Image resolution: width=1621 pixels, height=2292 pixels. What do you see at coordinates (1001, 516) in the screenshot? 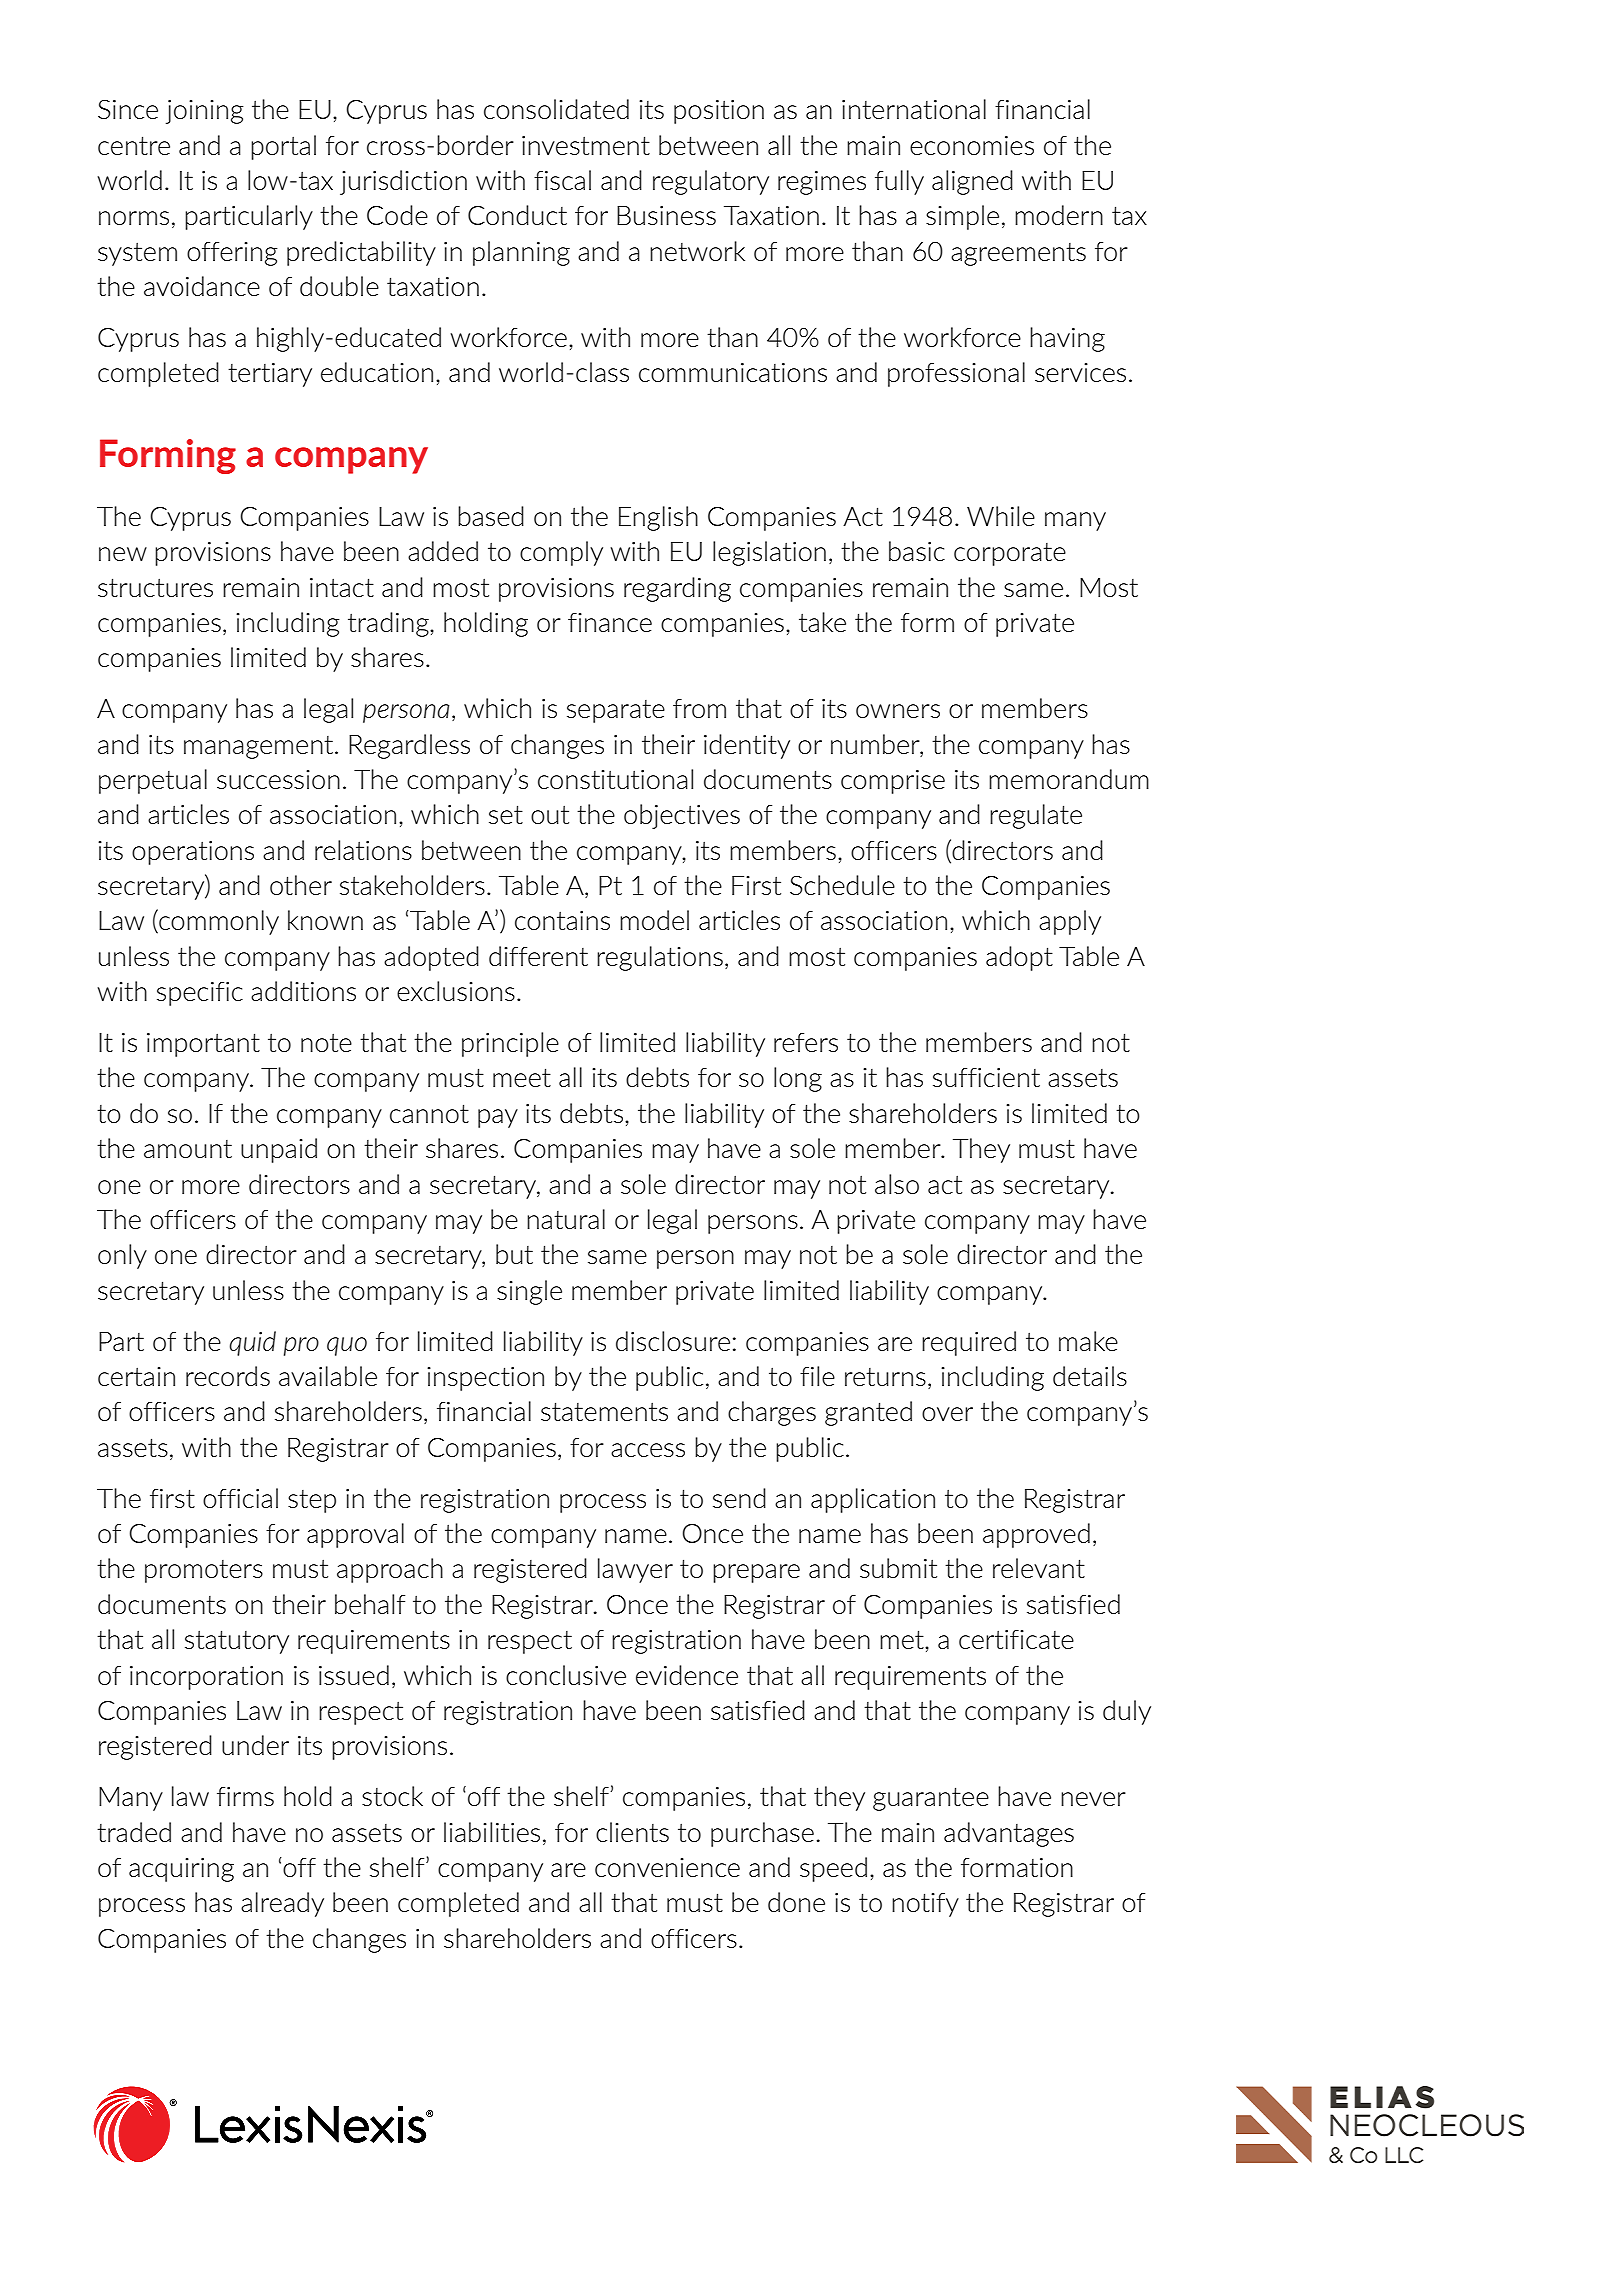
I see `While` at bounding box center [1001, 516].
